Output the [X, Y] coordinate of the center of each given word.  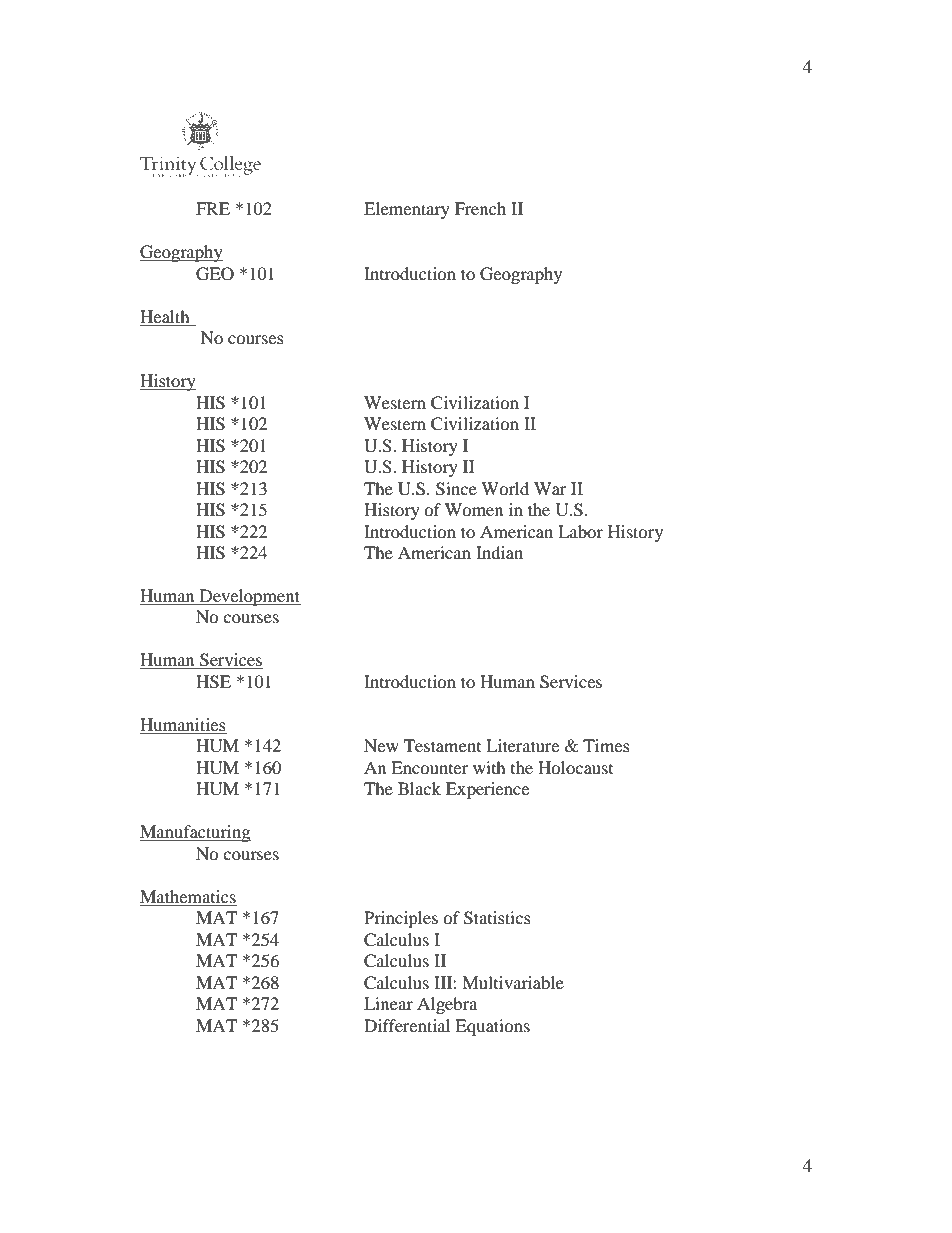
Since [456, 489]
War [550, 488]
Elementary [407, 210]
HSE [213, 682]
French [480, 208]
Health [165, 316]
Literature [522, 745]
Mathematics [188, 896]
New [381, 745]
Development [249, 597]
